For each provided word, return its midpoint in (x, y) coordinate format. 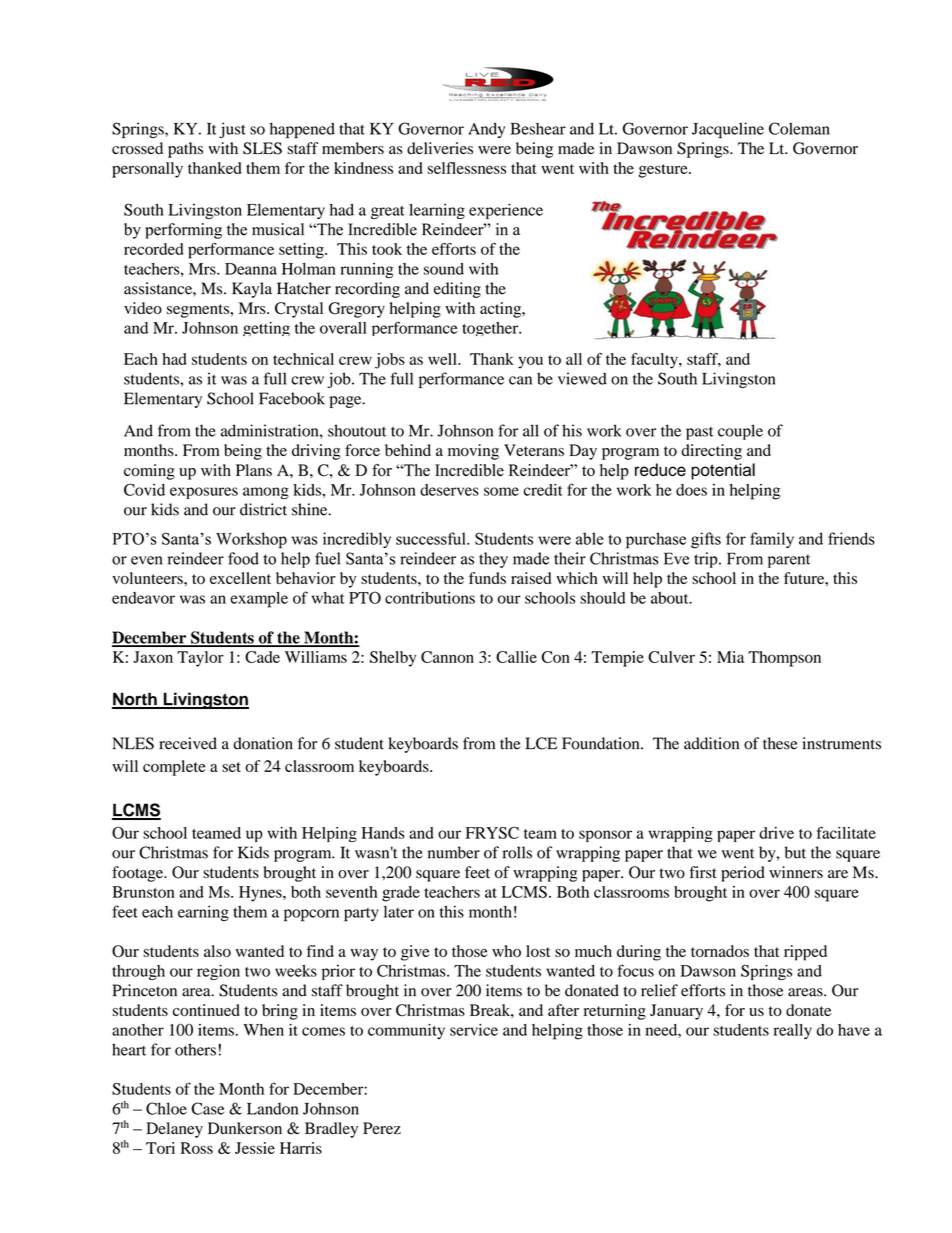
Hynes (261, 894)
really (793, 1032)
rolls (517, 852)
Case (207, 1108)
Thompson (784, 659)
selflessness (466, 168)
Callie (516, 657)
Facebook (292, 398)
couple (740, 432)
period (743, 874)
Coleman (799, 128)
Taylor (200, 659)
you (530, 362)
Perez (382, 1128)
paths (185, 150)
